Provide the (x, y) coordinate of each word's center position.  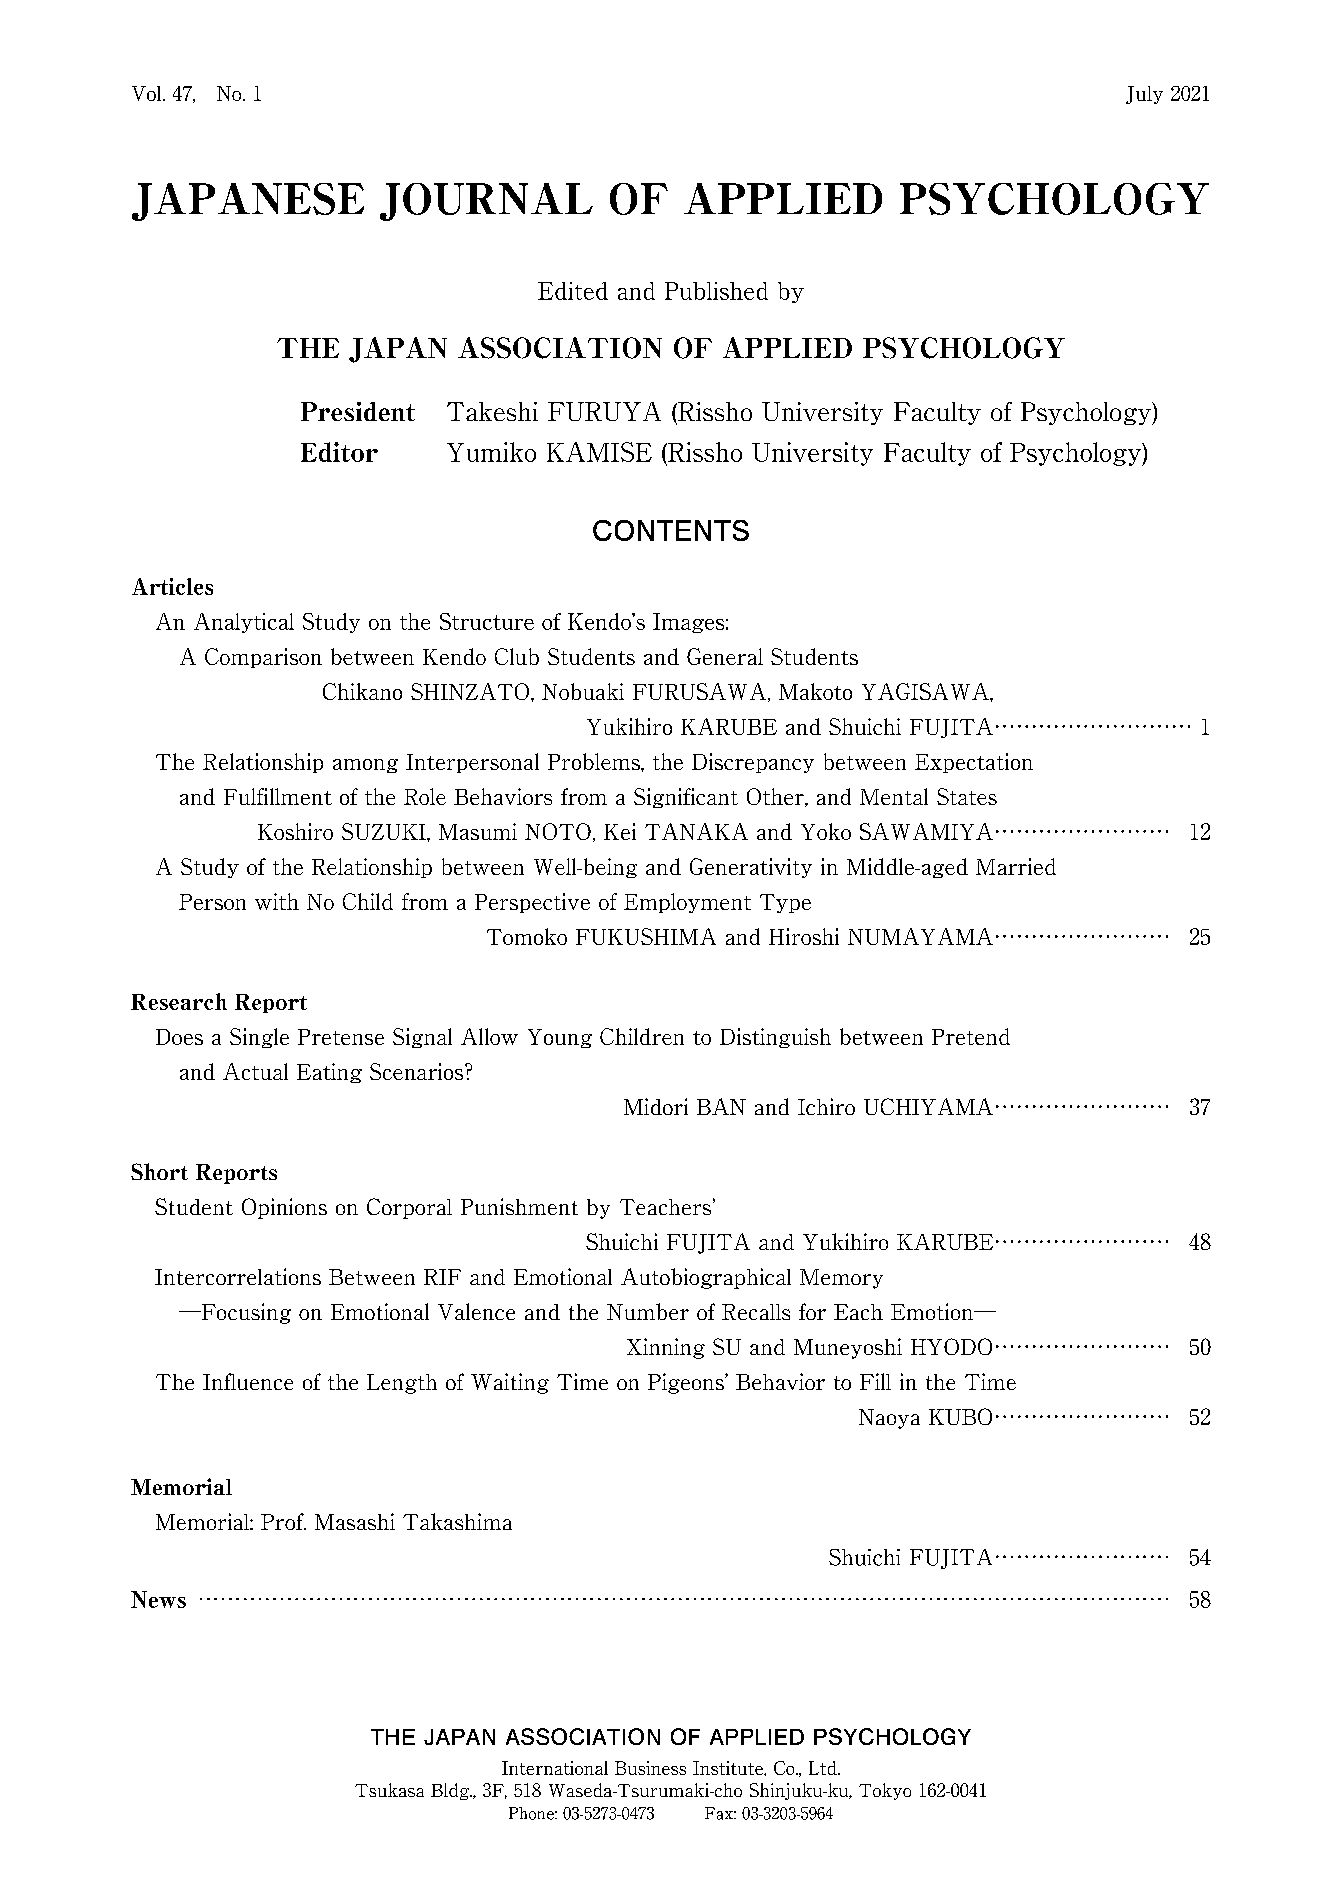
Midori (656, 1106)
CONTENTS (671, 530)
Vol (148, 93)
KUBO (960, 1416)
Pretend (971, 1036)
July (1144, 95)
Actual (255, 1071)
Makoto (815, 691)
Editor (339, 452)
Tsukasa (389, 1790)
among (365, 766)
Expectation (974, 763)
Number (648, 1311)
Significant (686, 798)
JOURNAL (486, 202)
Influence (248, 1381)
